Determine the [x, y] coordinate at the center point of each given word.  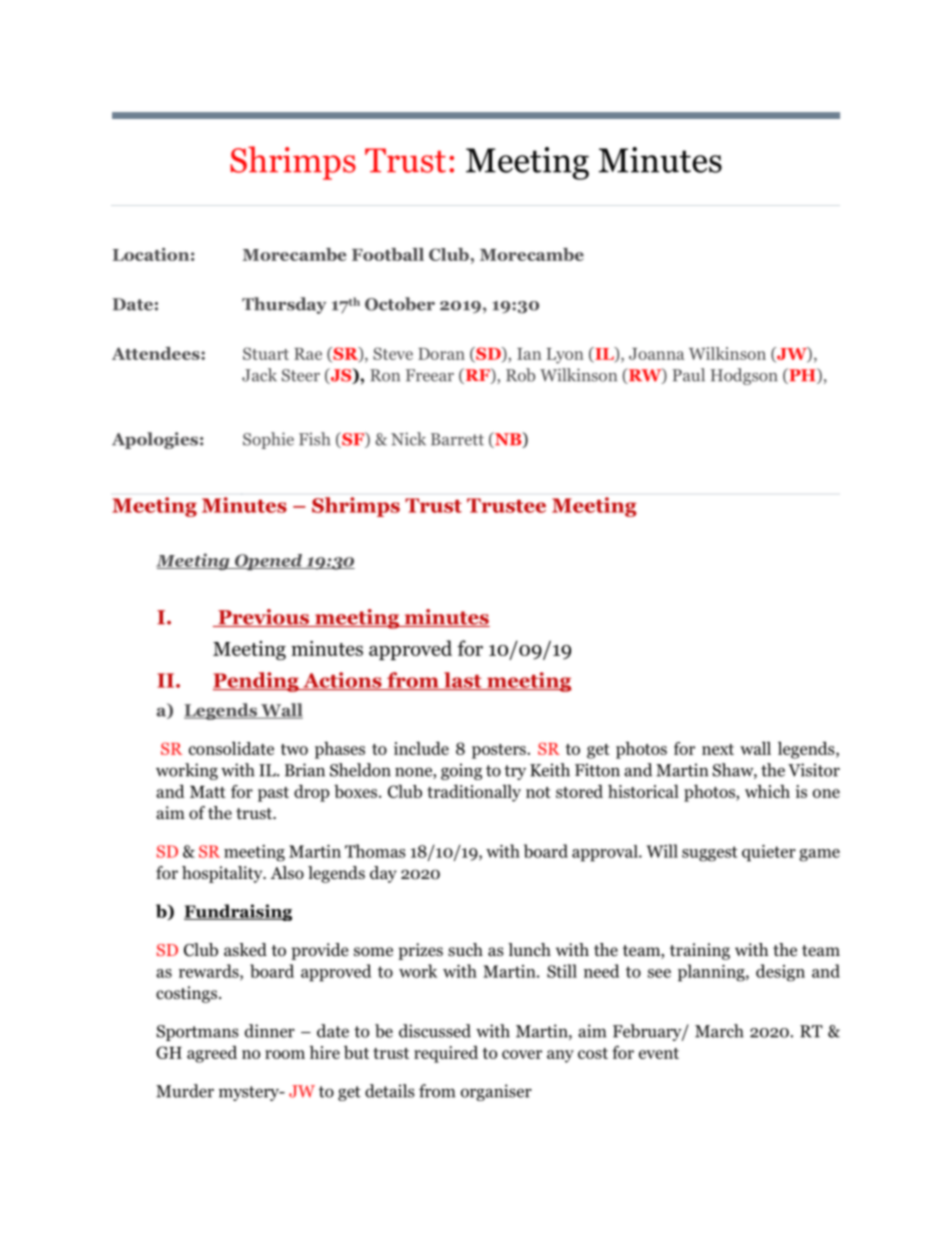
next [718, 749]
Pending [257, 682]
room [285, 1054]
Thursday [284, 305]
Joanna [657, 354]
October [400, 304]
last [463, 681]
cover [522, 1054]
